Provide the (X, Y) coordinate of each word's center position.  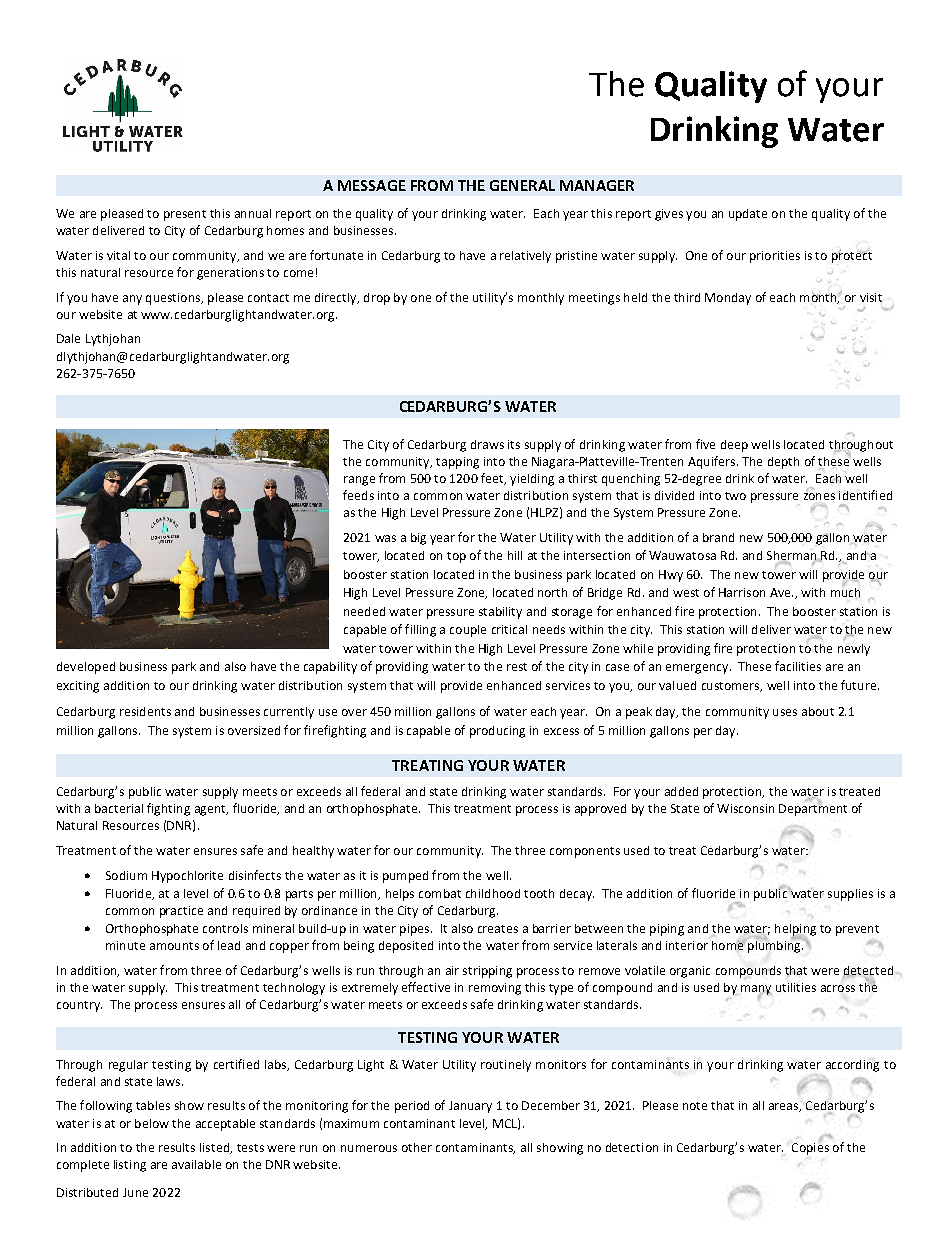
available (196, 1164)
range (359, 481)
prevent (857, 930)
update (748, 215)
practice (181, 912)
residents (145, 711)
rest (517, 667)
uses (785, 712)
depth (783, 463)
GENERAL (522, 185)
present (185, 215)
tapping (457, 463)
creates (498, 929)
